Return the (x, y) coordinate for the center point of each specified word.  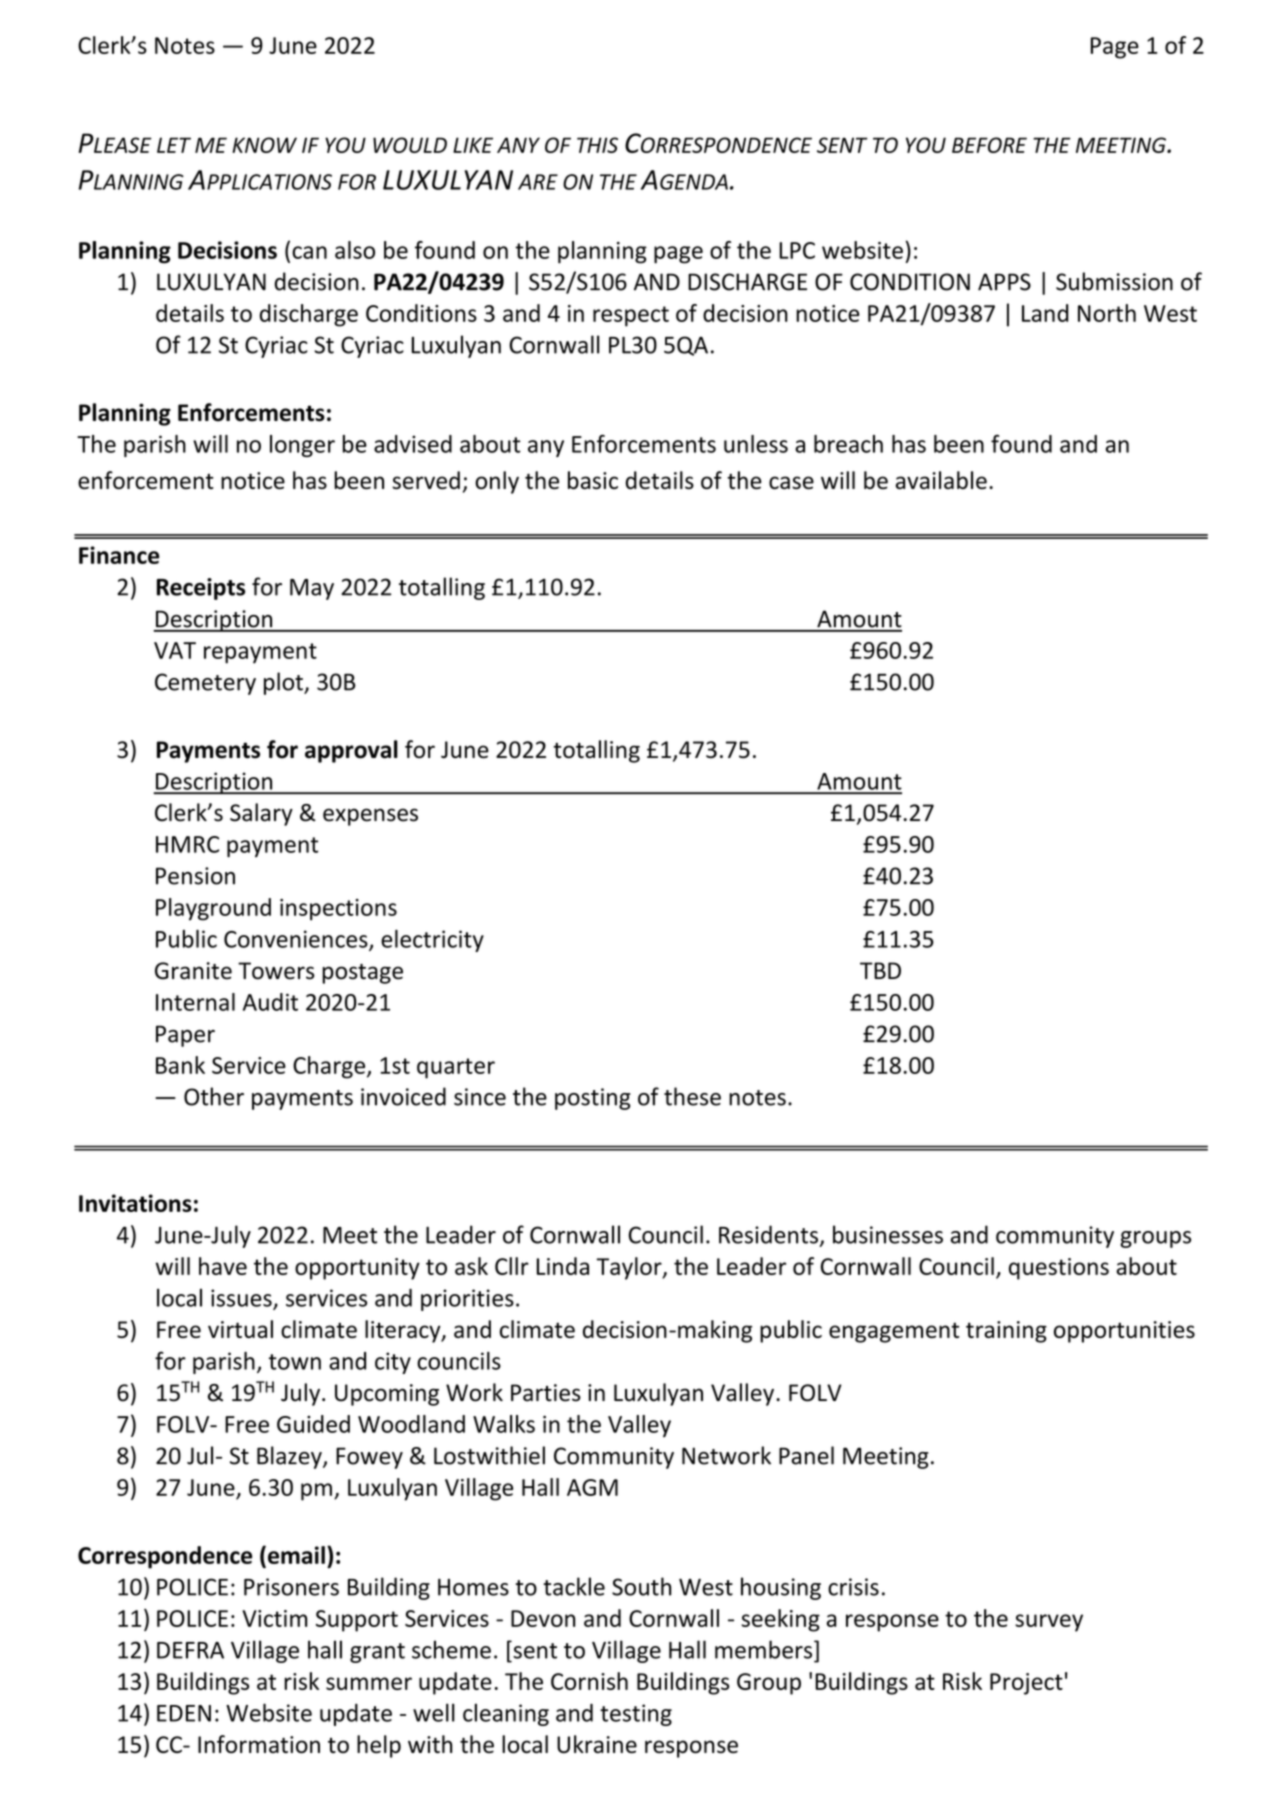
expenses (370, 817)
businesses (888, 1234)
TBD (880, 970)
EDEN (184, 1713)
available (941, 480)
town (295, 1362)
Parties (546, 1393)
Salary (261, 814)
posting (593, 1099)
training (1006, 1332)
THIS (597, 145)
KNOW (264, 145)
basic (593, 480)
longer (302, 446)
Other (214, 1096)
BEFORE (989, 145)
